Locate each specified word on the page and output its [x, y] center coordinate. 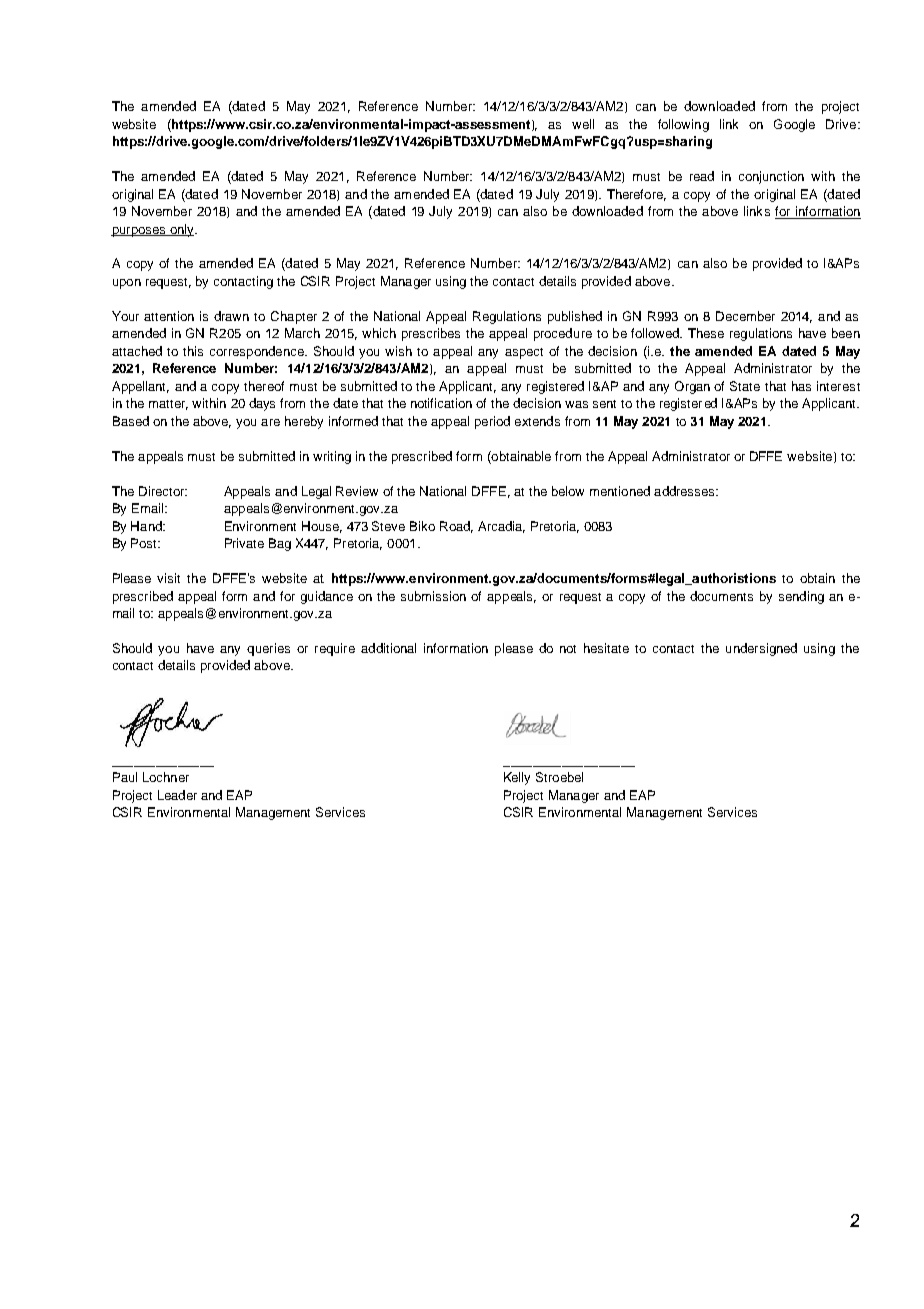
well [583, 124]
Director [163, 491]
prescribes [431, 334]
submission [433, 596]
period [492, 422]
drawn [231, 316]
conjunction [771, 177]
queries [268, 649]
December [745, 316]
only [182, 230]
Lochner [166, 777]
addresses [685, 491]
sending [801, 597]
